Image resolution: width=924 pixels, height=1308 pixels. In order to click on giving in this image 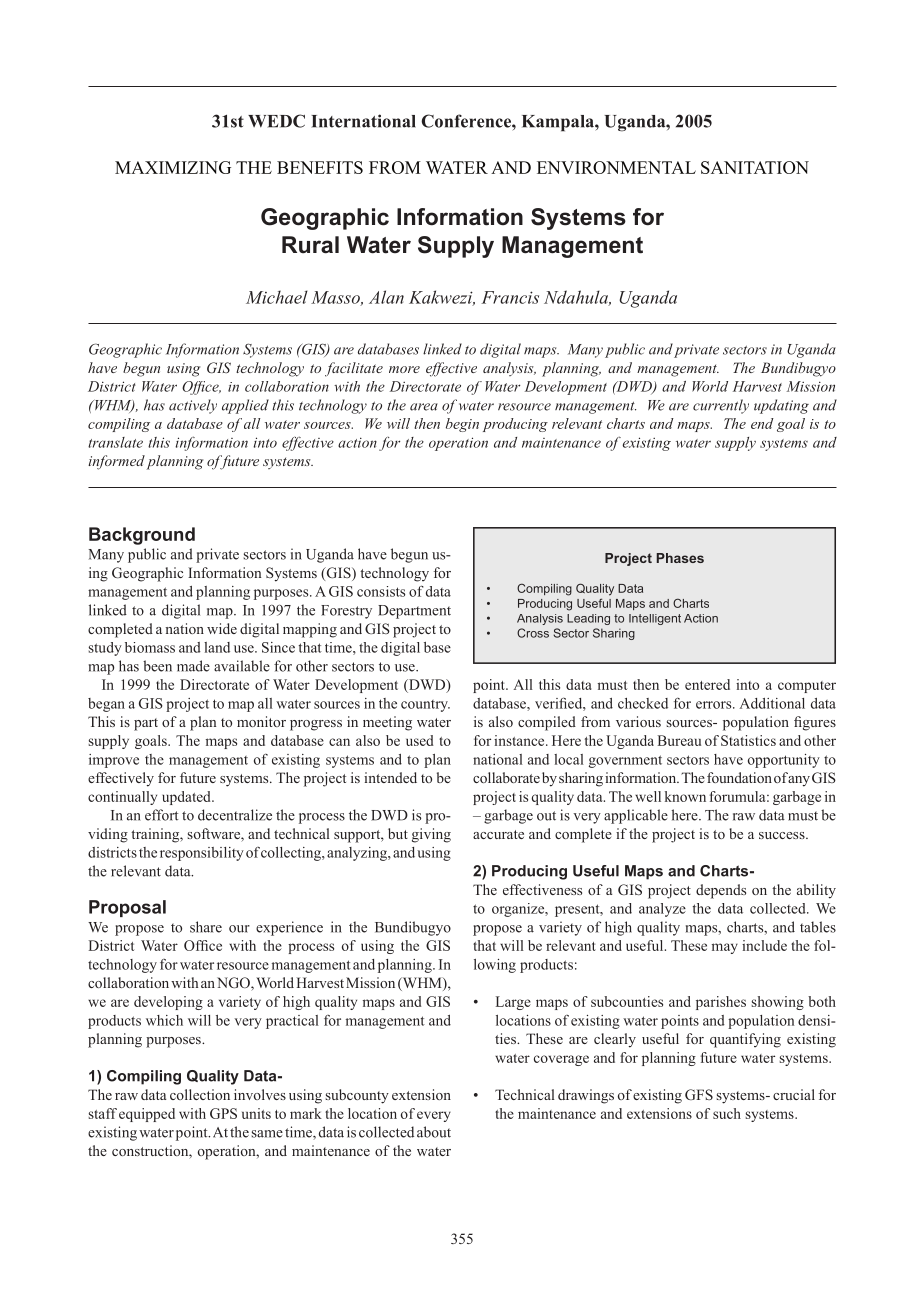, I will do `click(431, 835)`.
